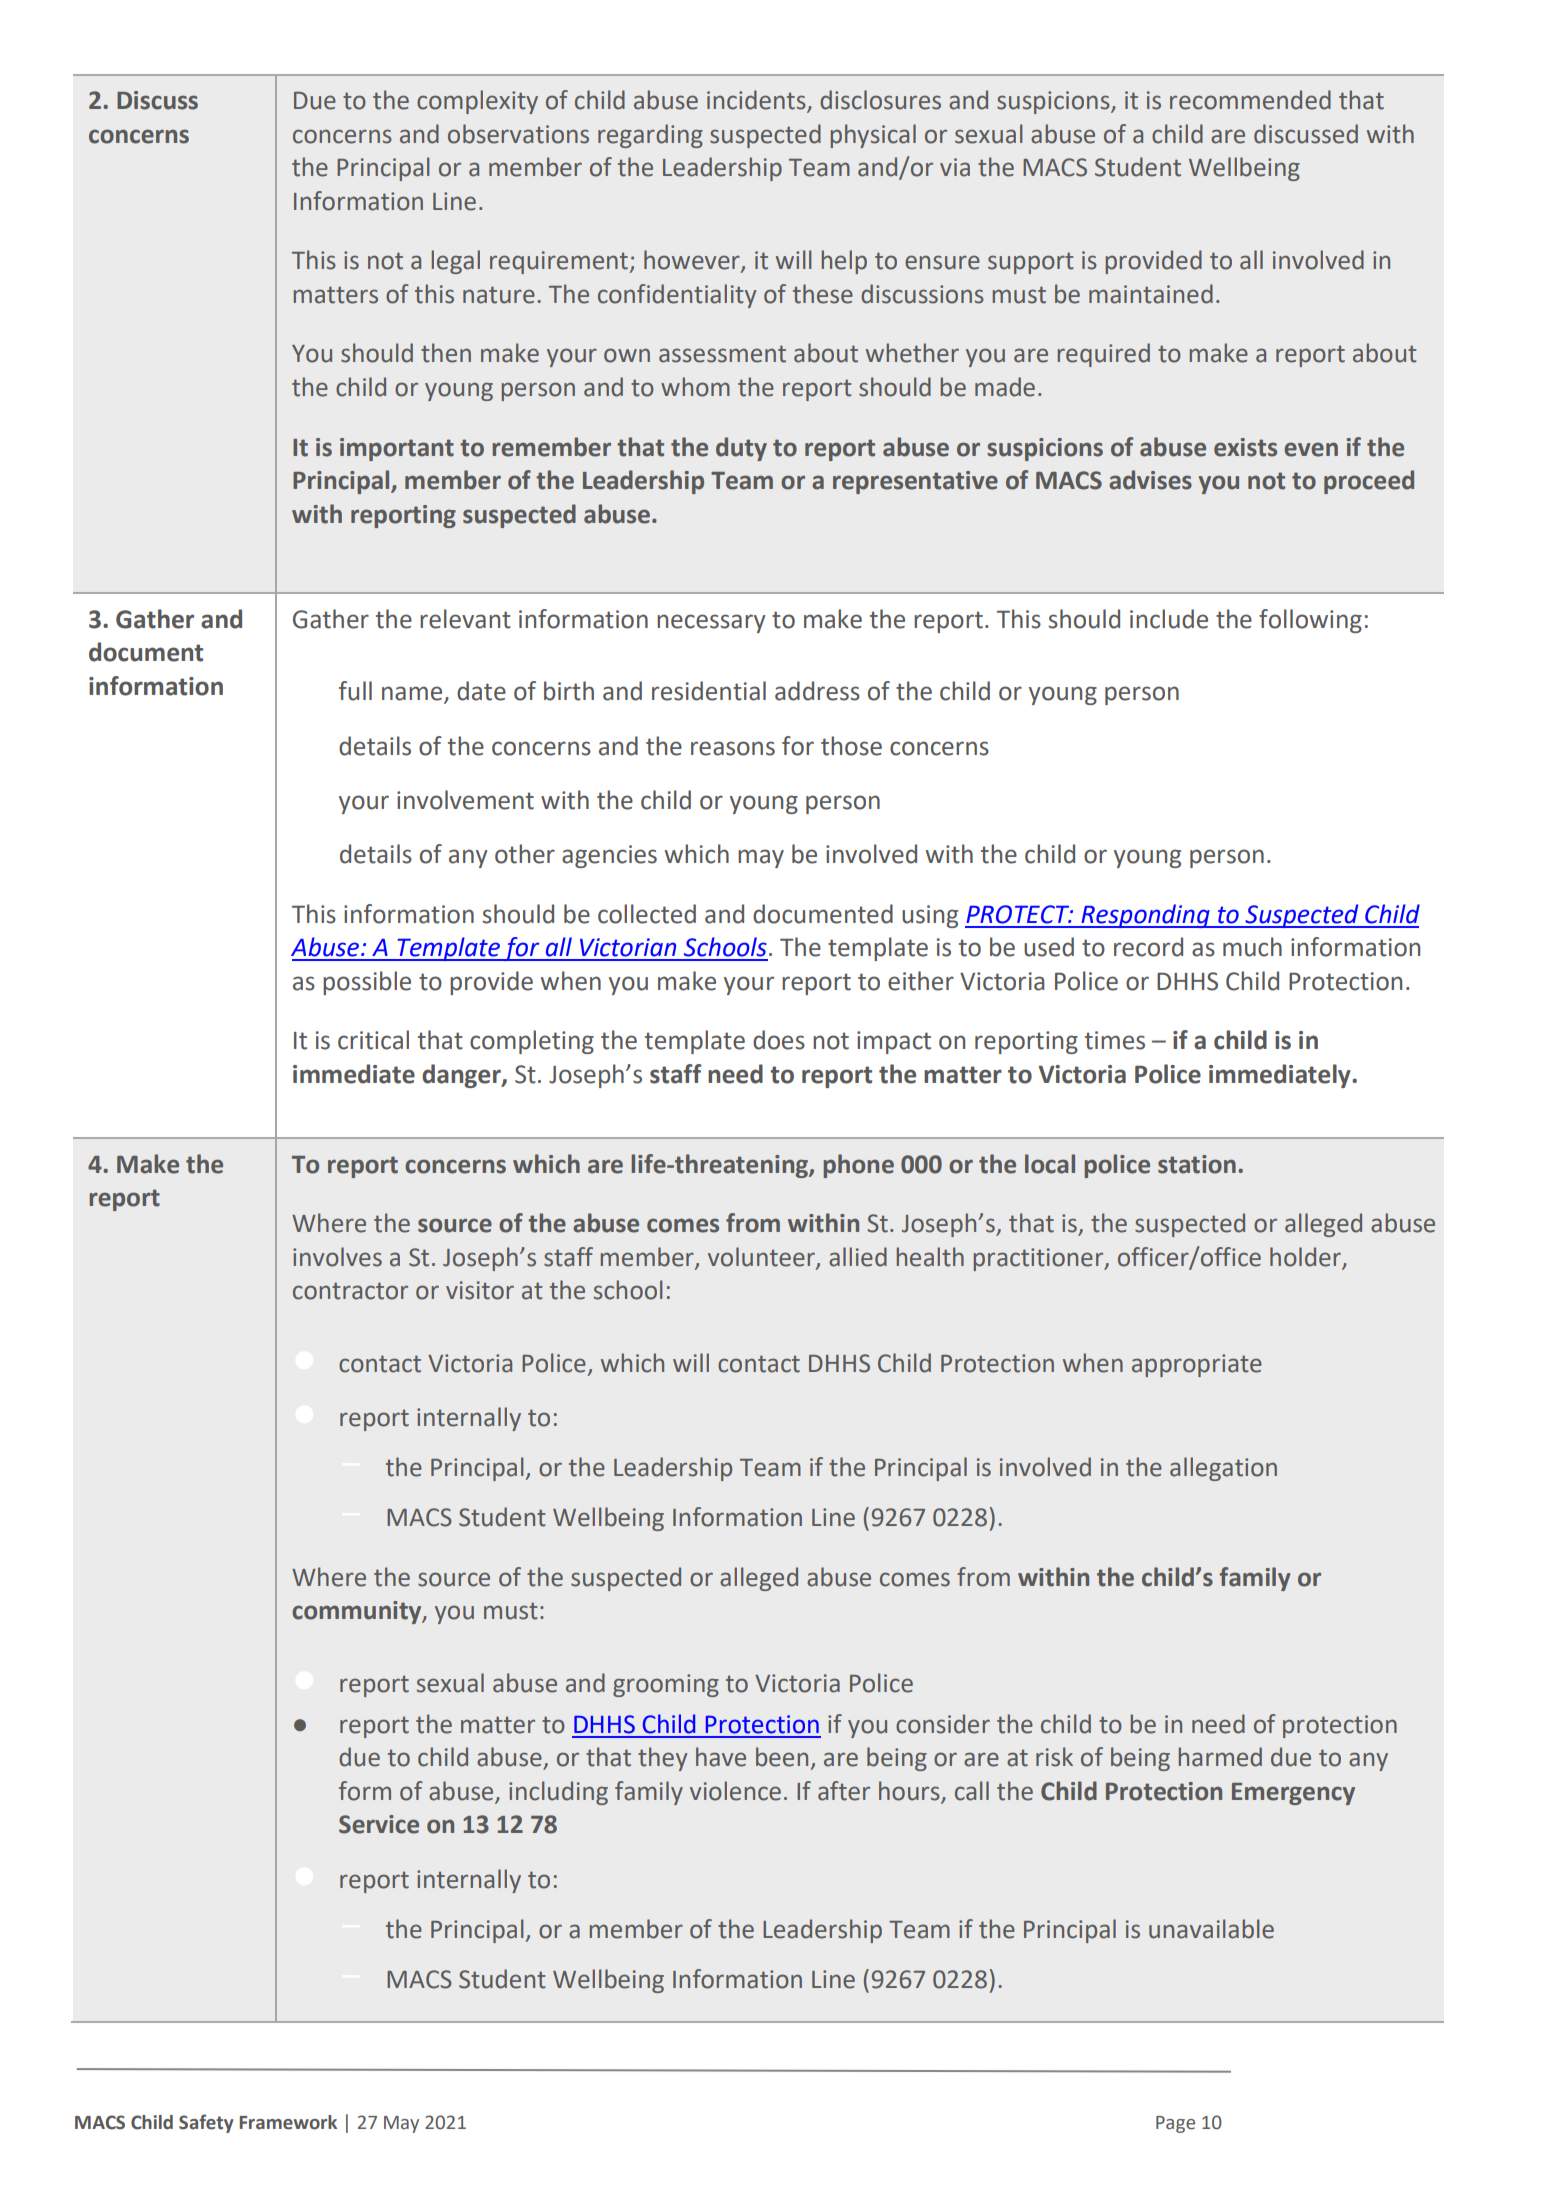 This image has width=1554, height=2200. What do you see at coordinates (350, 1291) in the image?
I see `contractor` at bounding box center [350, 1291].
